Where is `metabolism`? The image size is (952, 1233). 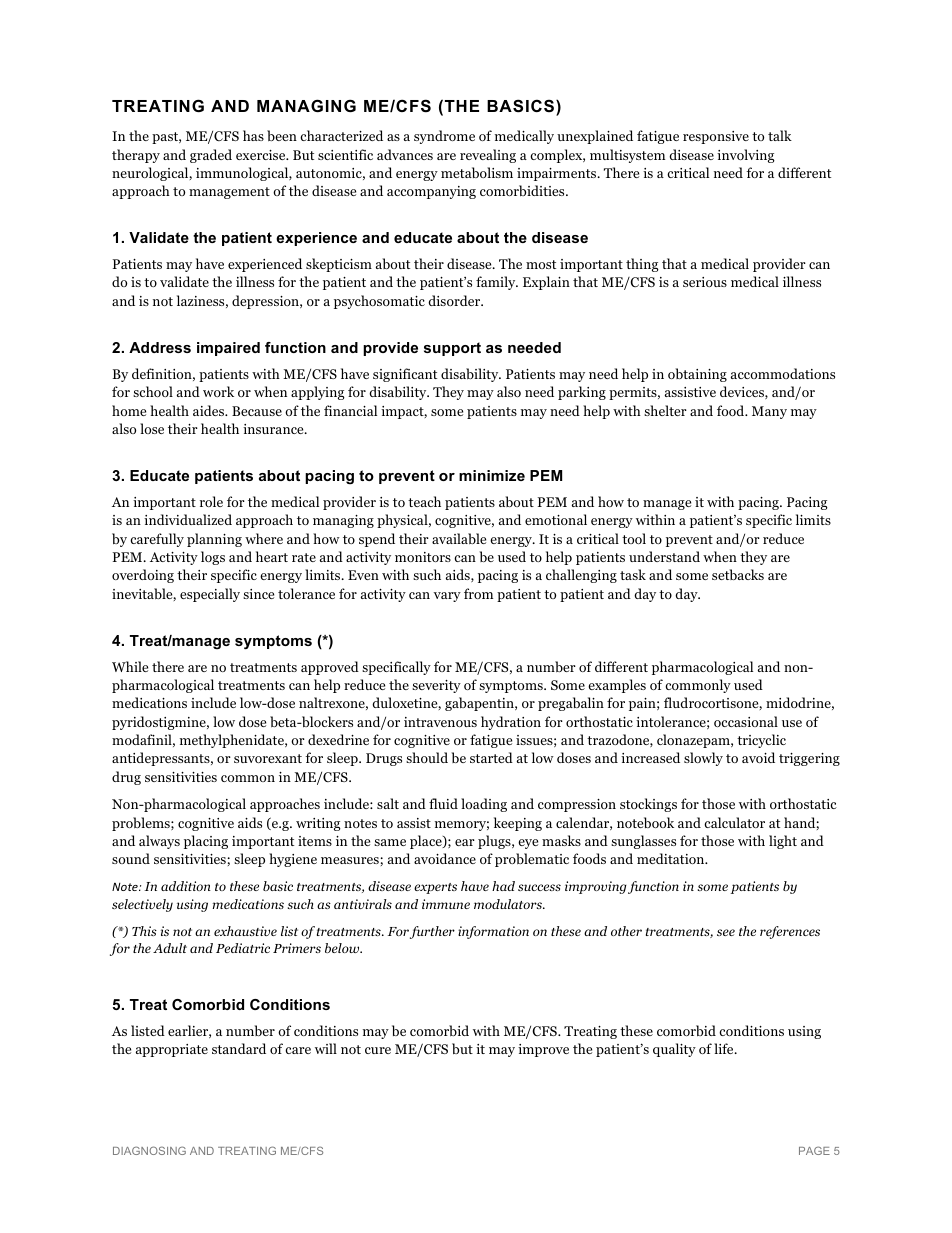 metabolism is located at coordinates (477, 172).
